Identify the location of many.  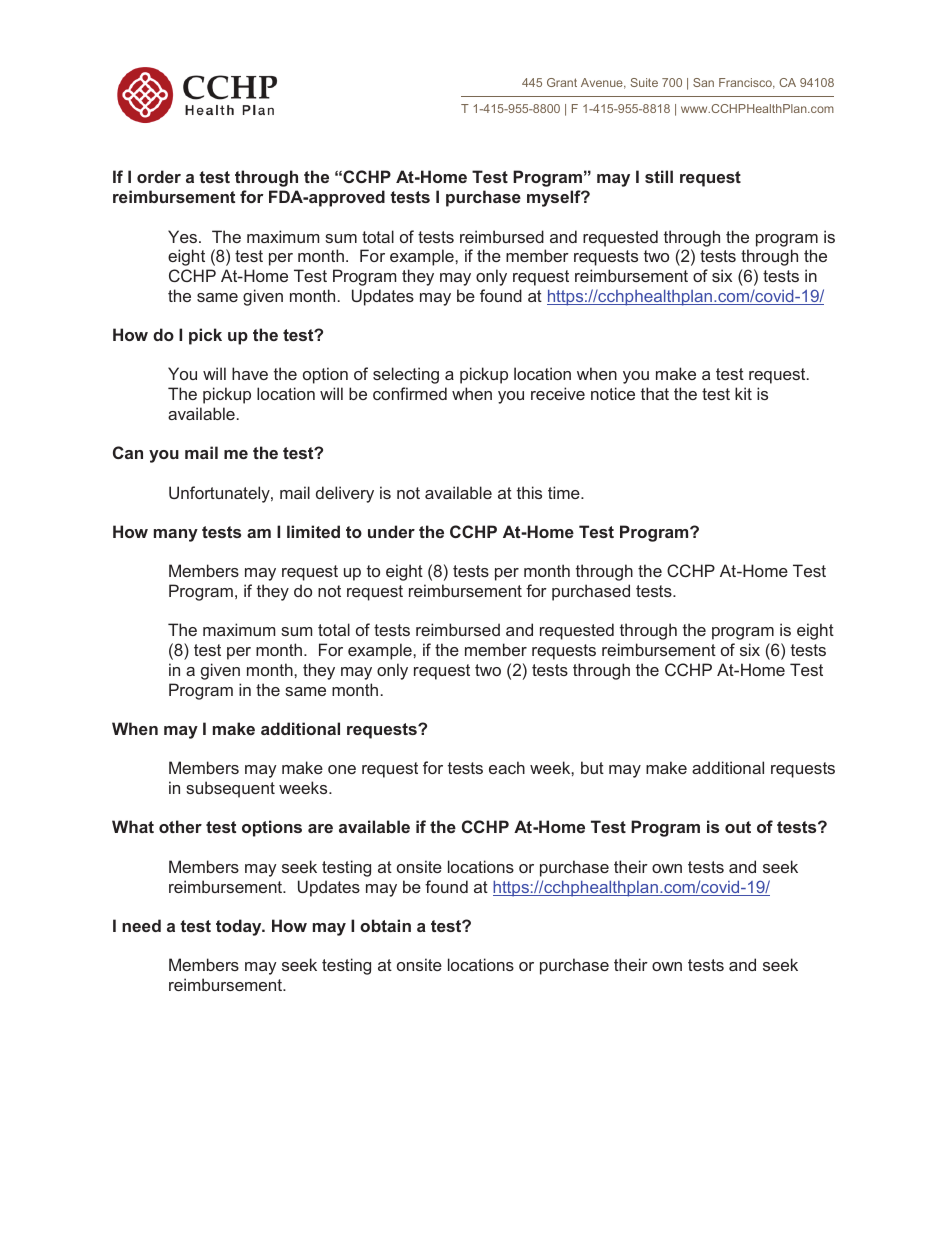
(176, 535).
